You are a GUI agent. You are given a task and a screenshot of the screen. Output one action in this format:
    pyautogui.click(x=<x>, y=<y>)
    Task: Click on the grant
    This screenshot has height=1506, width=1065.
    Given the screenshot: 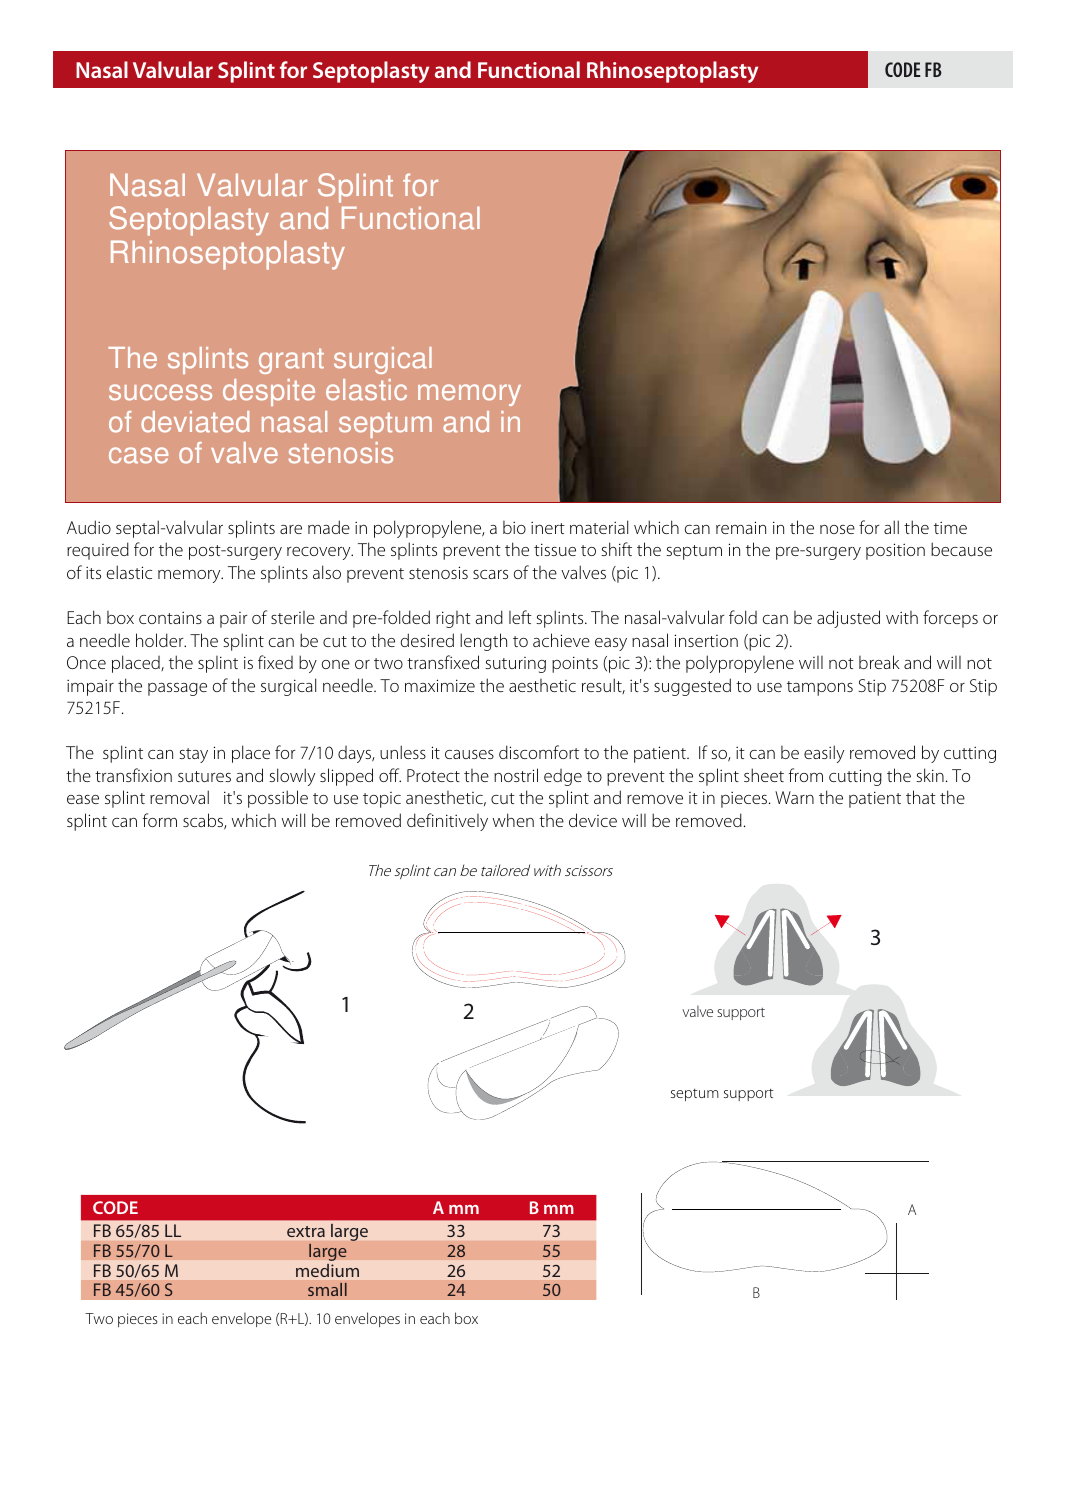 What is the action you would take?
    pyautogui.click(x=291, y=361)
